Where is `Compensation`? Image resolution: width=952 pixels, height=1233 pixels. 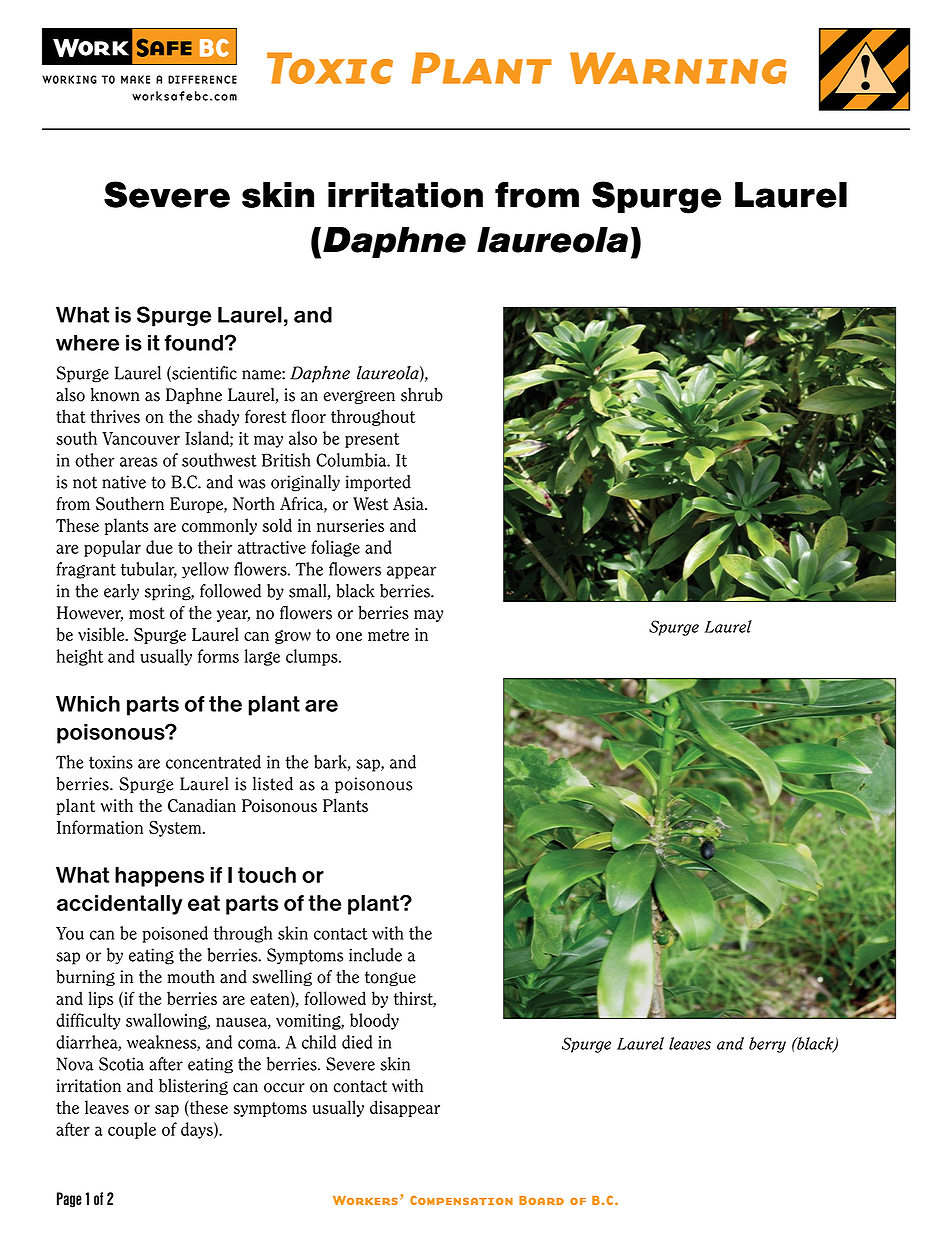 Compensation is located at coordinates (461, 1200).
